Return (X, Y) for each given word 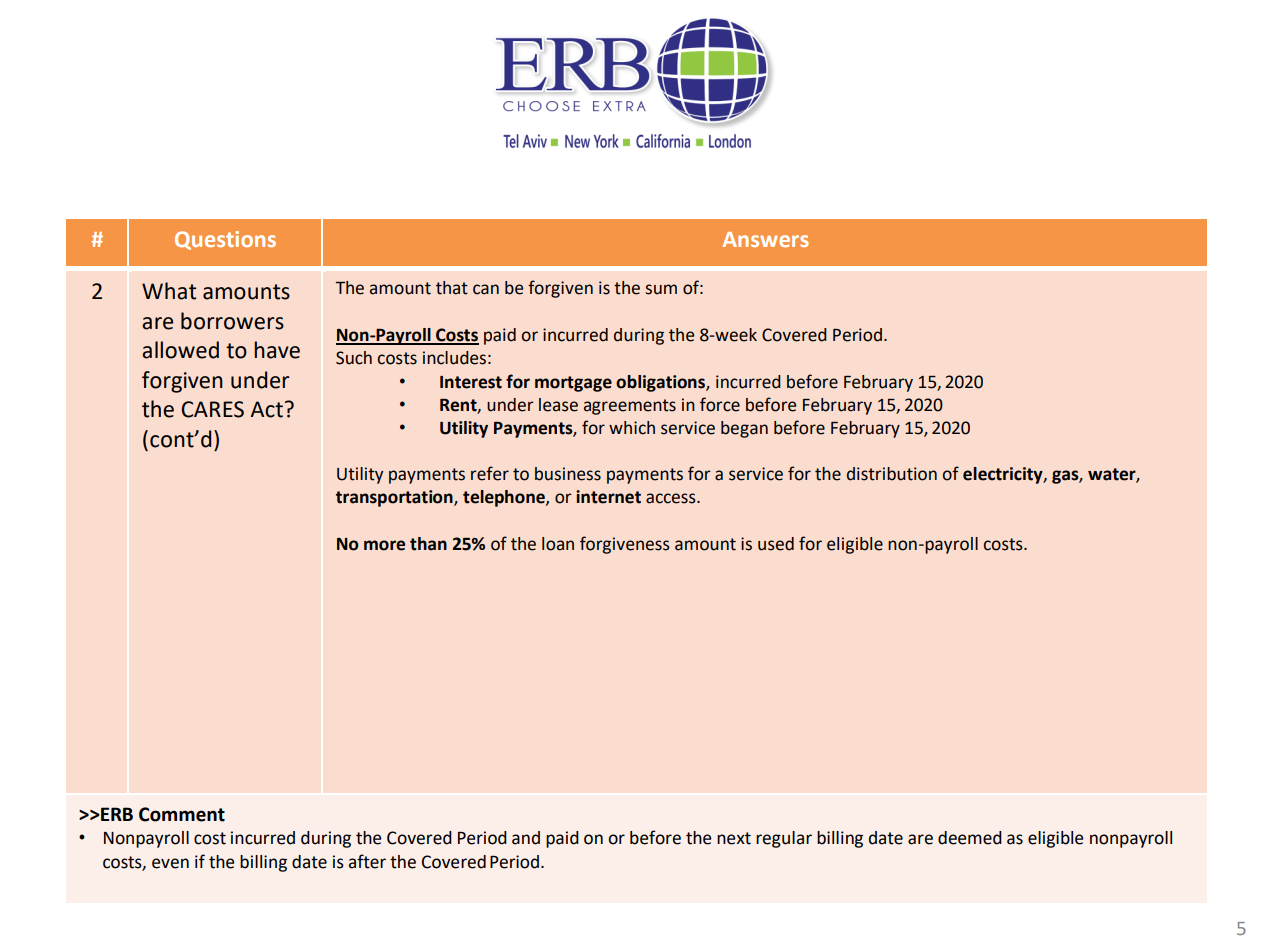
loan (558, 544)
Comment (182, 814)
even (170, 863)
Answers (765, 239)
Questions (225, 240)
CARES (212, 409)
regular (784, 839)
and (526, 838)
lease (558, 405)
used (776, 544)
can (486, 289)
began (744, 429)
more (384, 545)
